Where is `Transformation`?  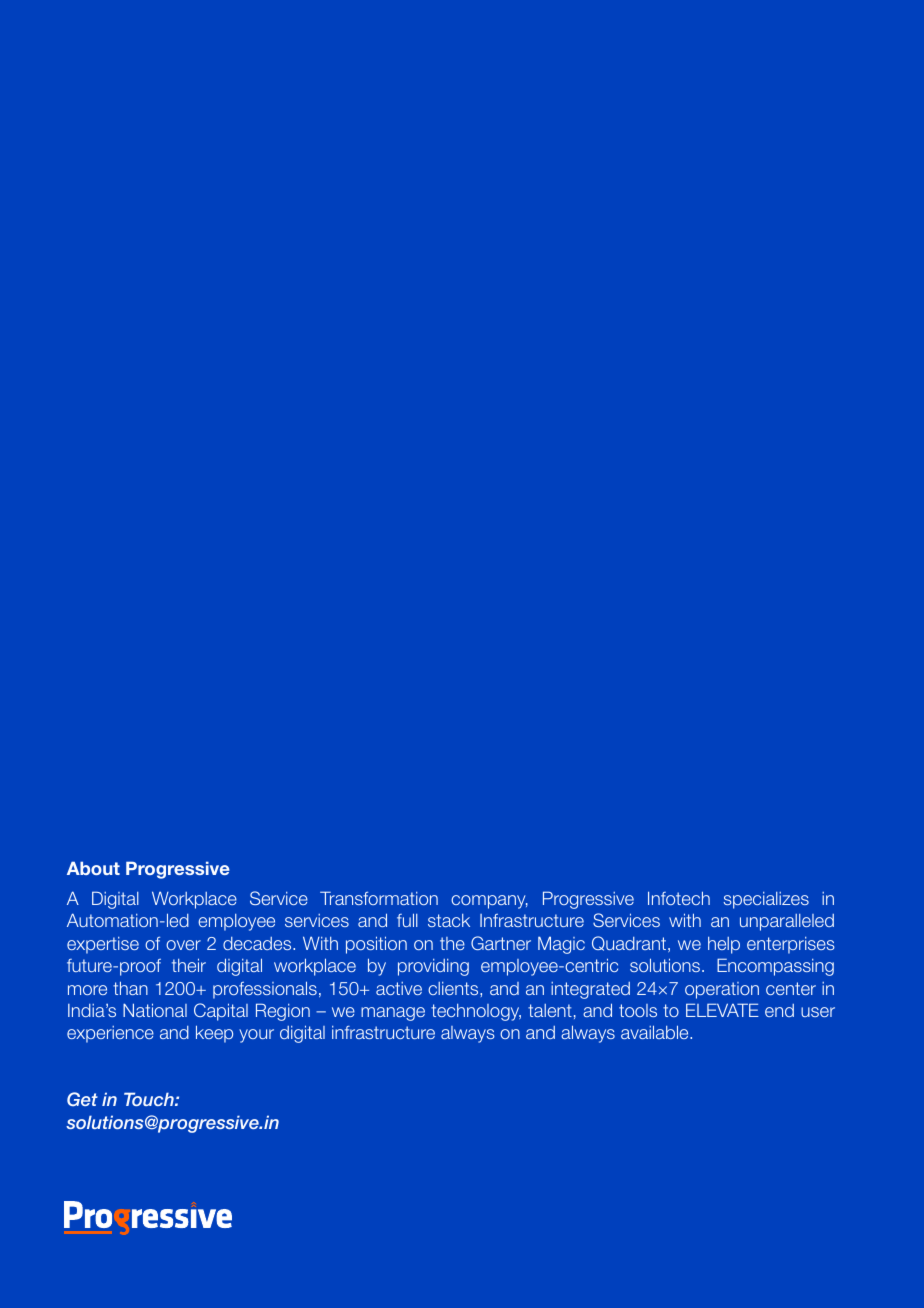 Transformation is located at coordinates (379, 898).
